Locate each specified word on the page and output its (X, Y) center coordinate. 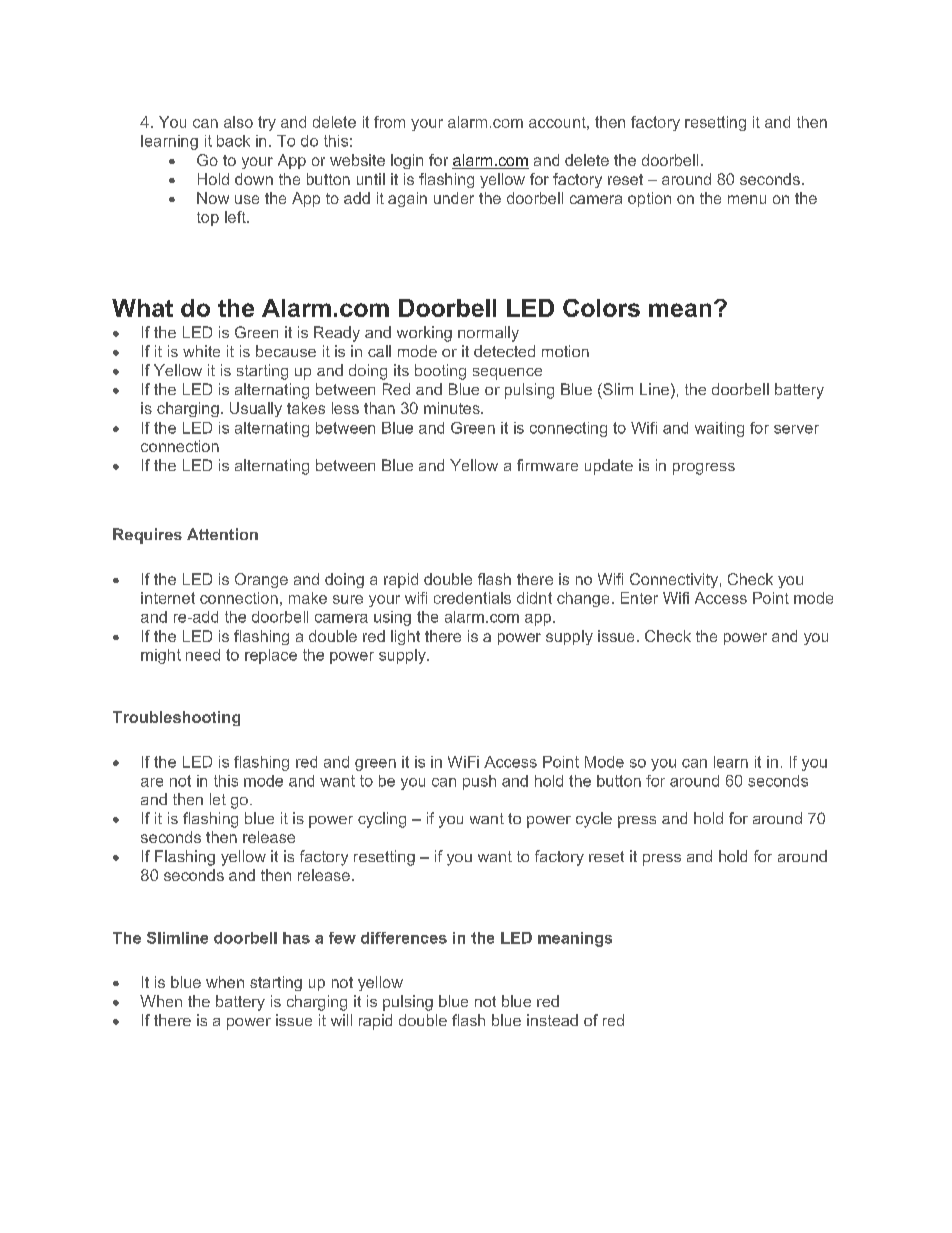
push (479, 782)
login (407, 161)
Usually (256, 409)
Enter (639, 598)
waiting (719, 429)
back (233, 141)
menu (747, 199)
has (296, 938)
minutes (453, 408)
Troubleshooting (176, 718)
